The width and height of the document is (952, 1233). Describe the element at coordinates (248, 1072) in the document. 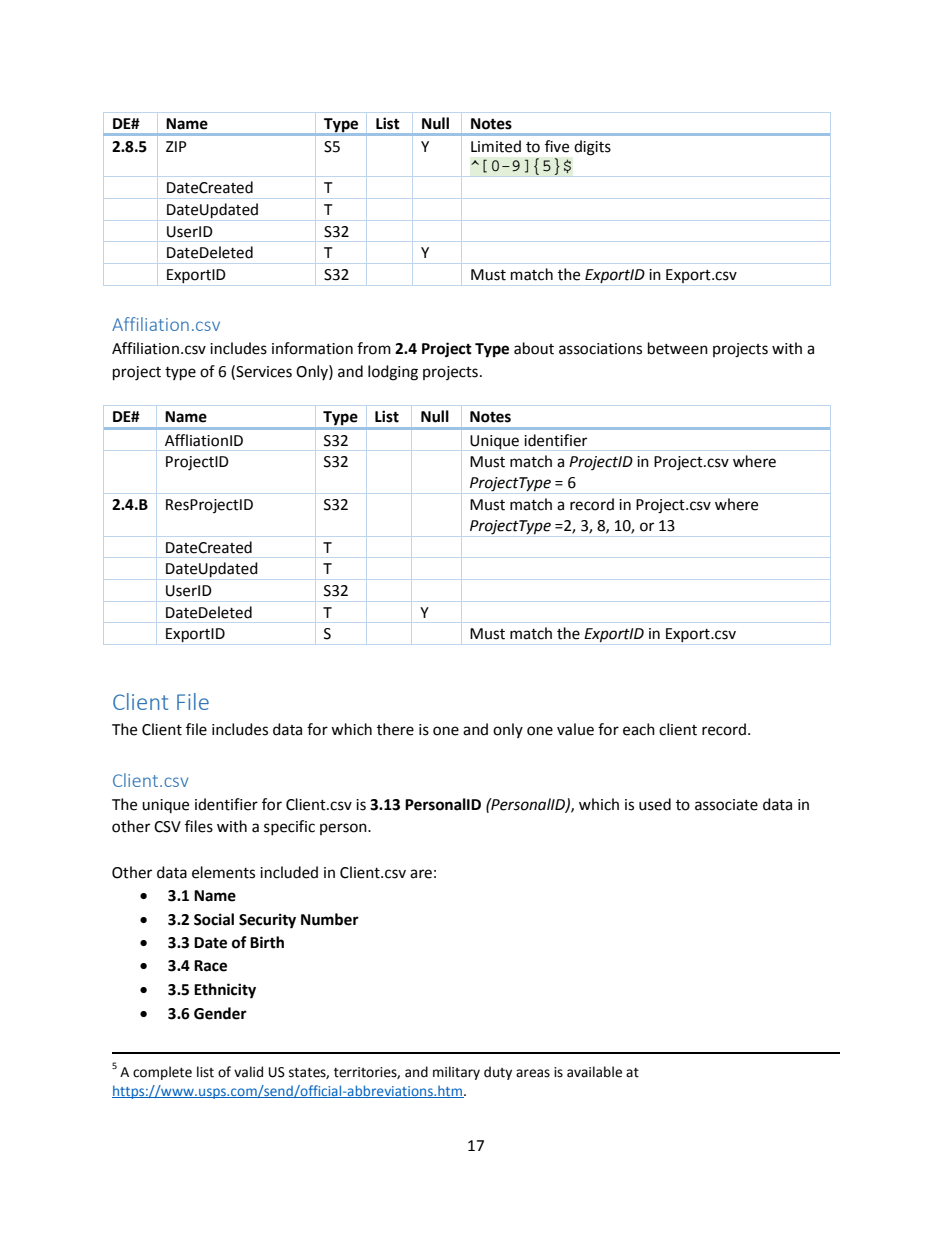

I see `valid` at that location.
